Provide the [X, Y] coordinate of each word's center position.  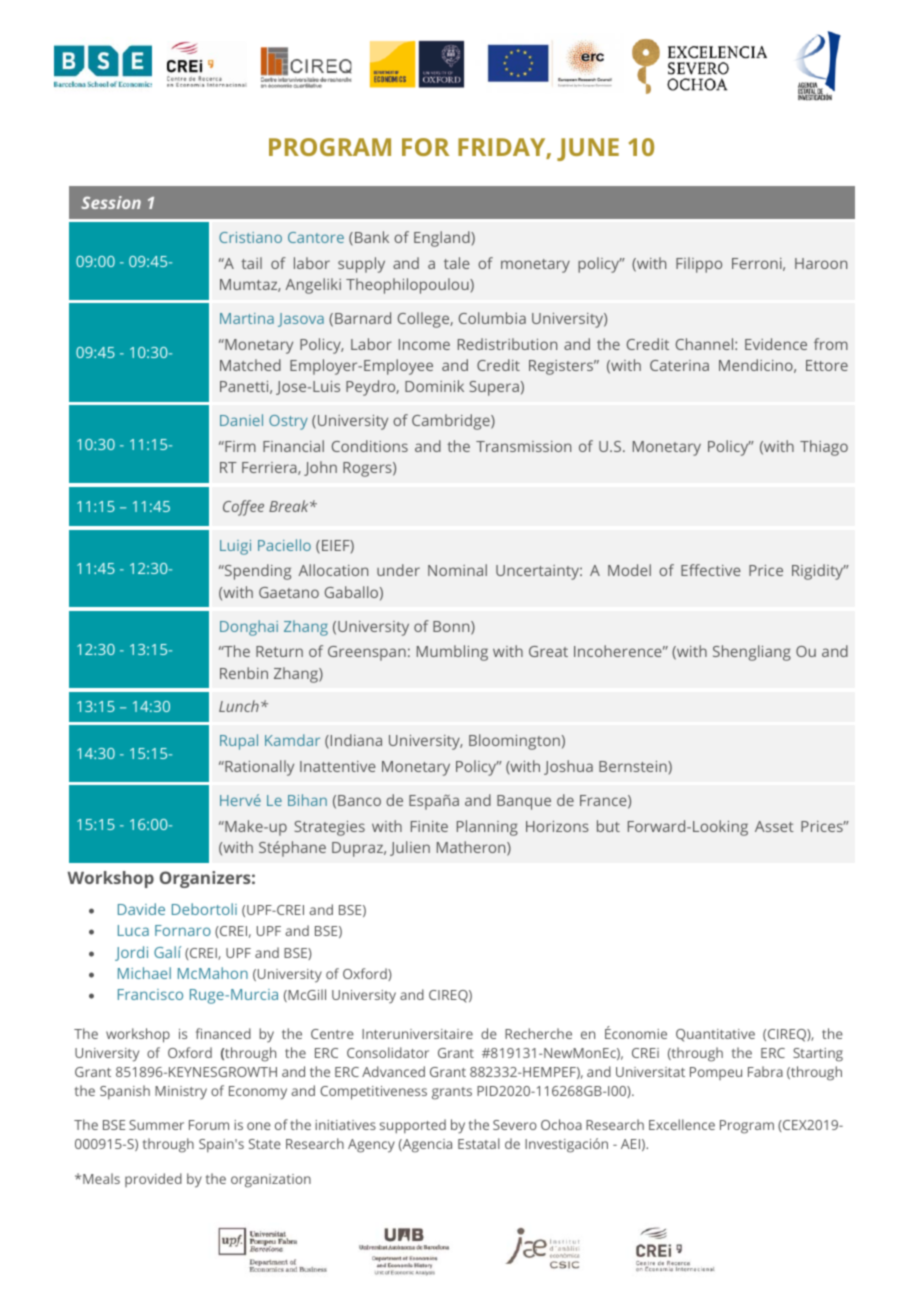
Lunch [239, 706]
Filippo [699, 265]
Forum [209, 1125]
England [443, 239]
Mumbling [452, 653]
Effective [711, 570]
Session [111, 202]
